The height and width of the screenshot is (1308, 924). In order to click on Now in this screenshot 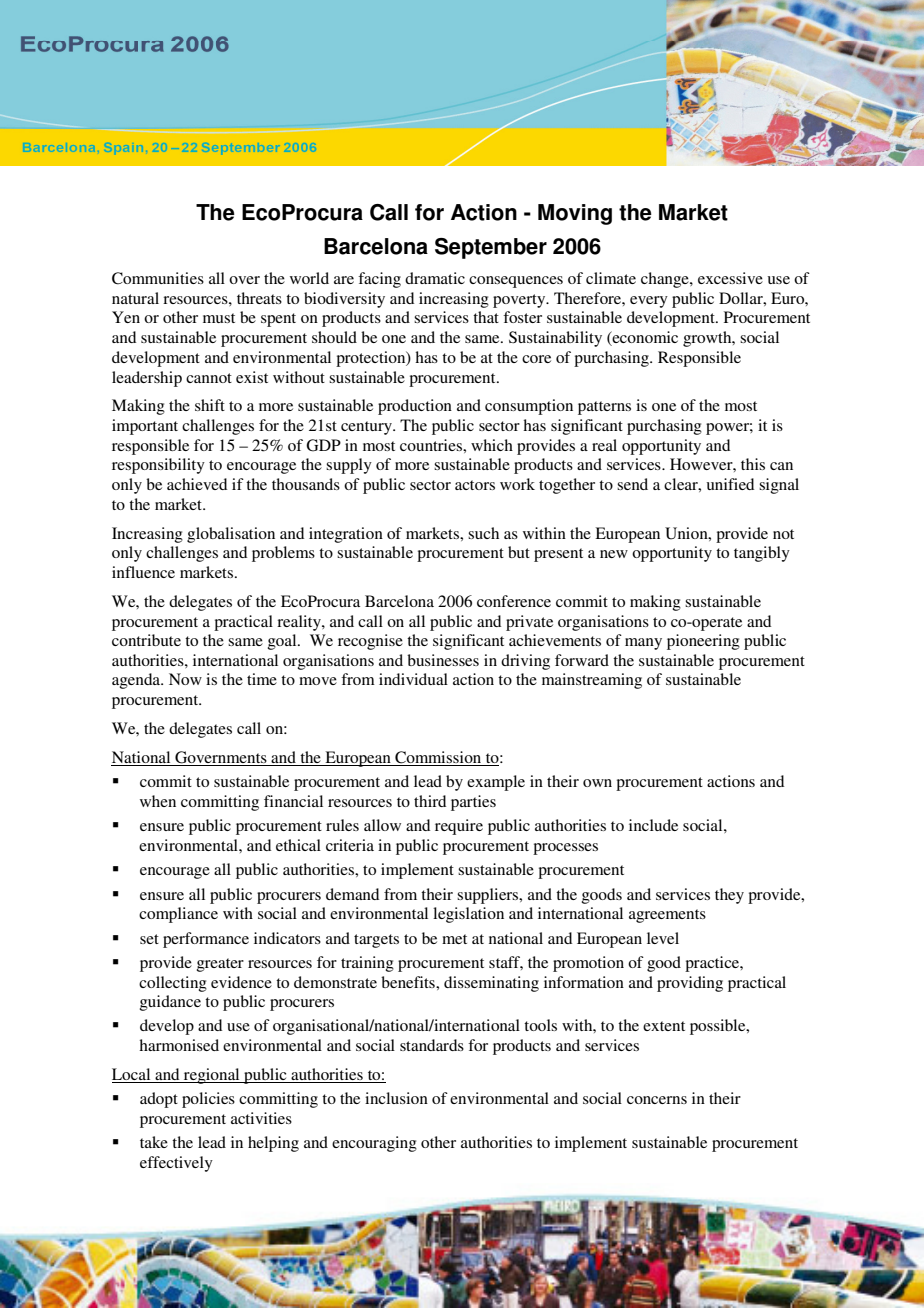, I will do `click(185, 679)`.
